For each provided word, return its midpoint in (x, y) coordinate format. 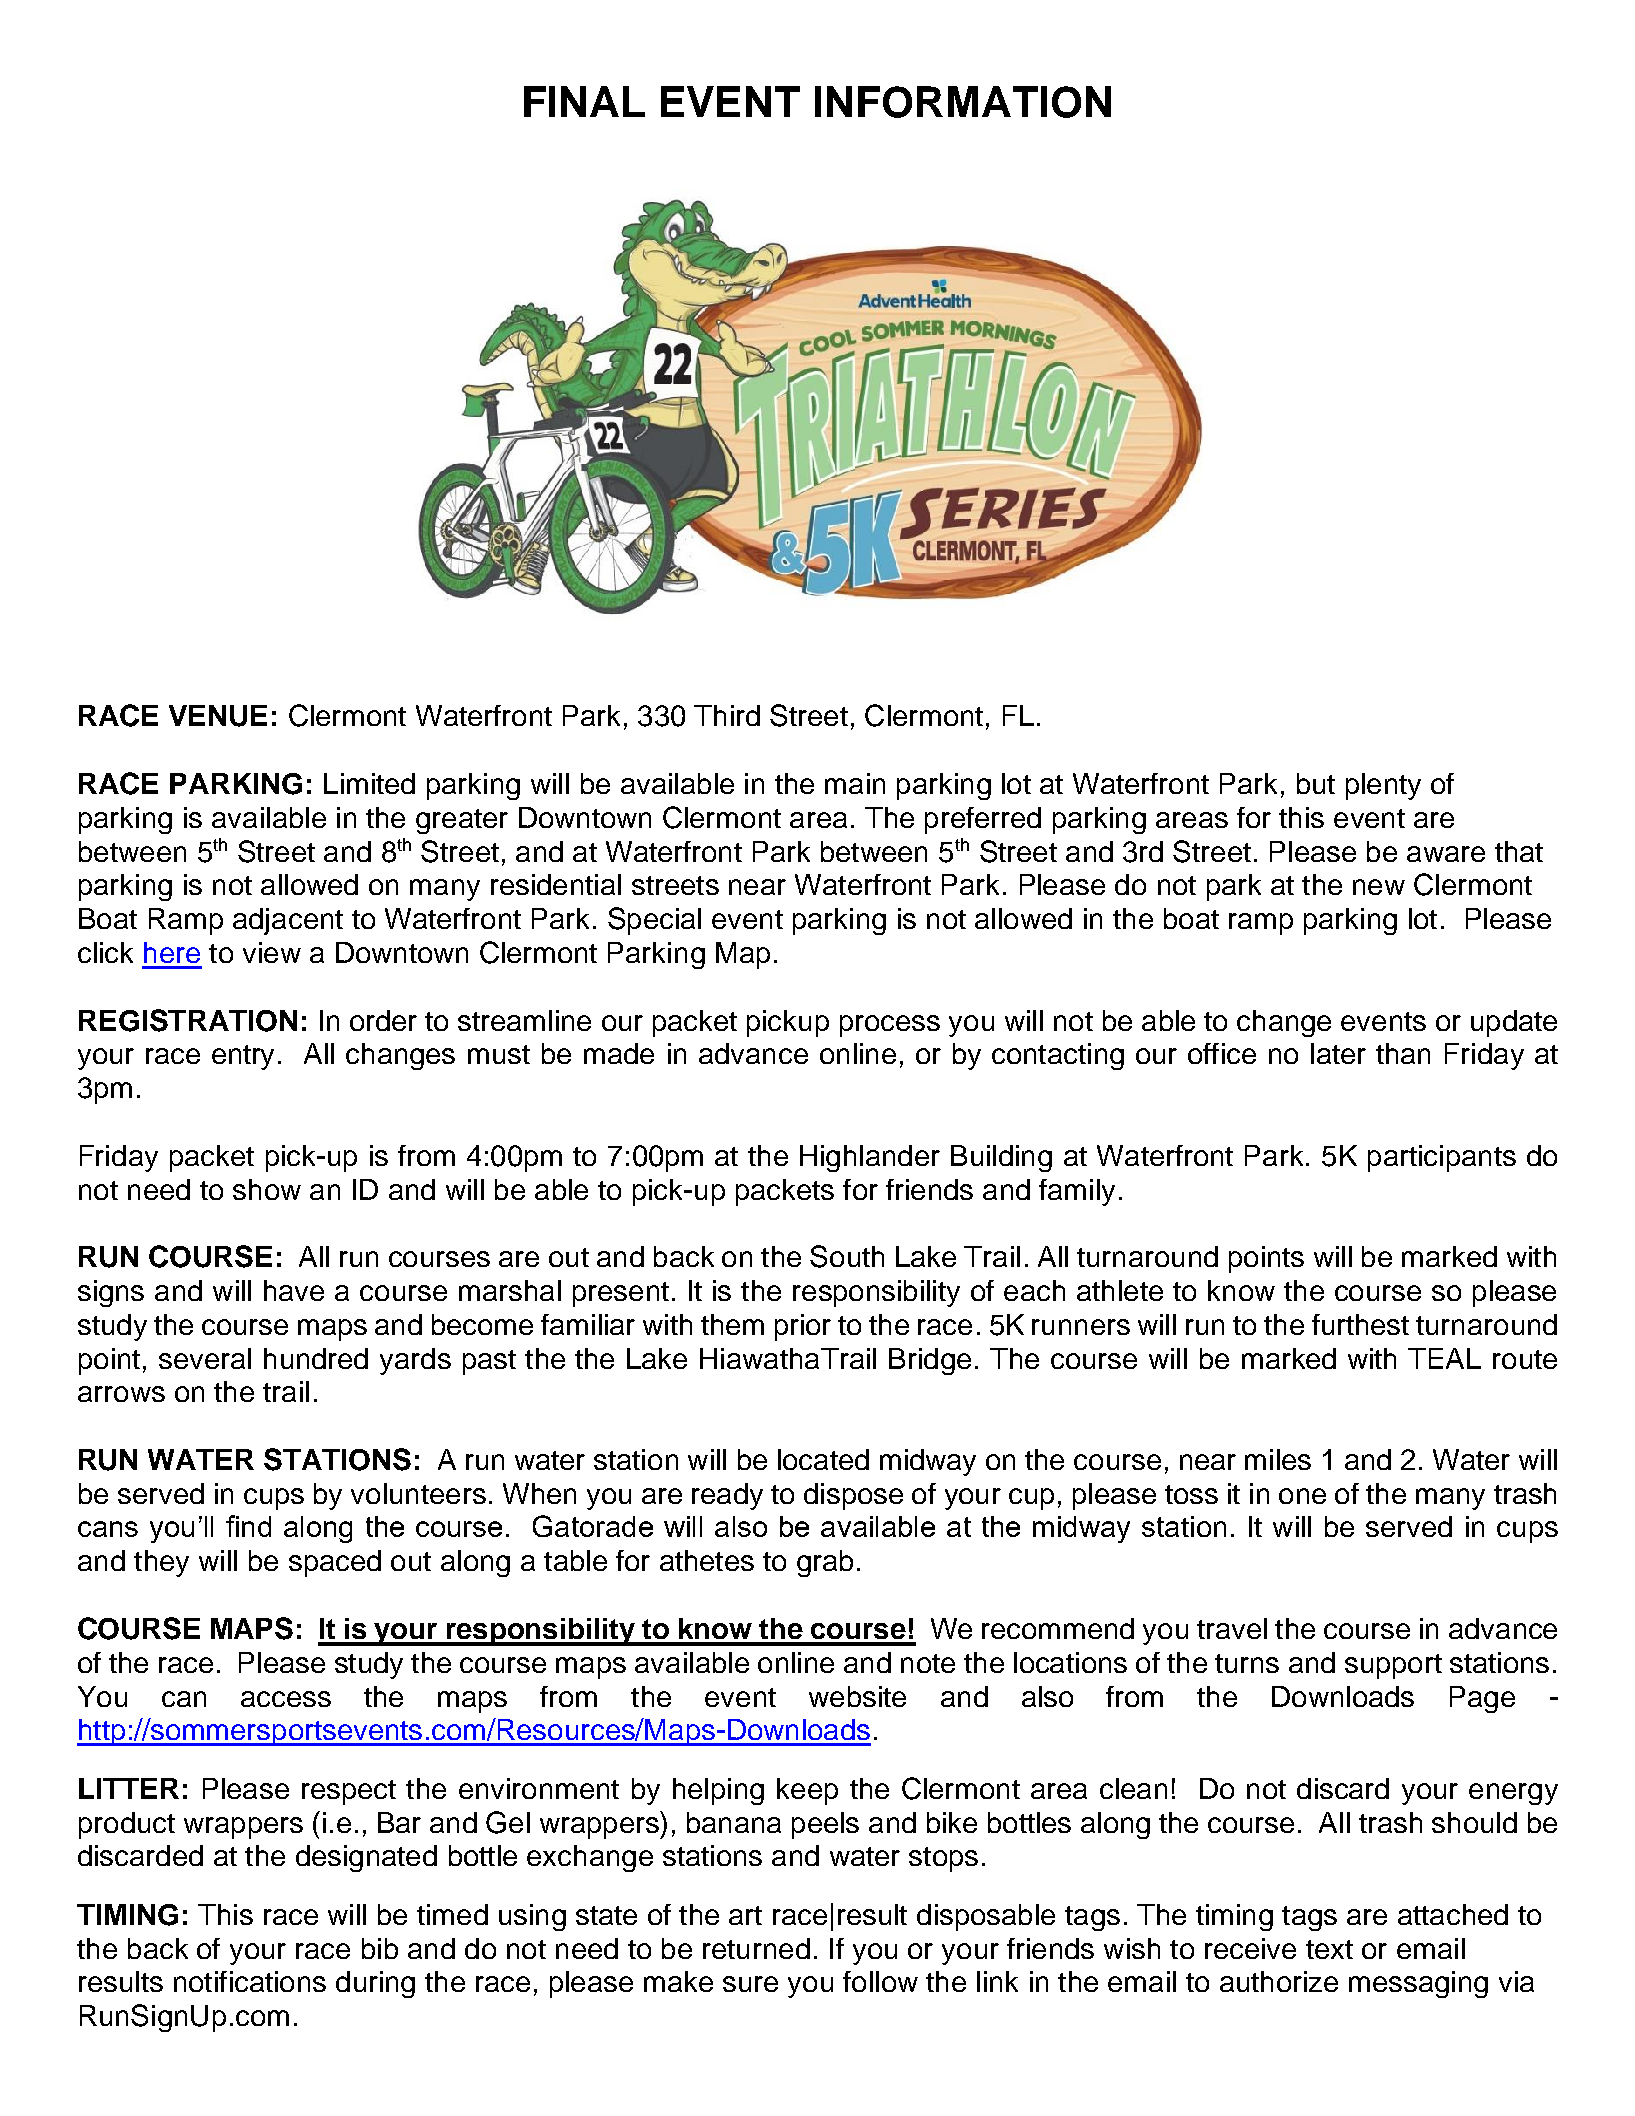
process (890, 1026)
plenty (1383, 786)
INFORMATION (963, 102)
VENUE (218, 716)
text (1329, 1949)
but (1316, 783)
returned (756, 1948)
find (248, 1526)
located (823, 1459)
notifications (250, 1981)
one (1302, 1496)
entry (243, 1057)
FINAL (584, 101)
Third (727, 715)
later (1338, 1053)
